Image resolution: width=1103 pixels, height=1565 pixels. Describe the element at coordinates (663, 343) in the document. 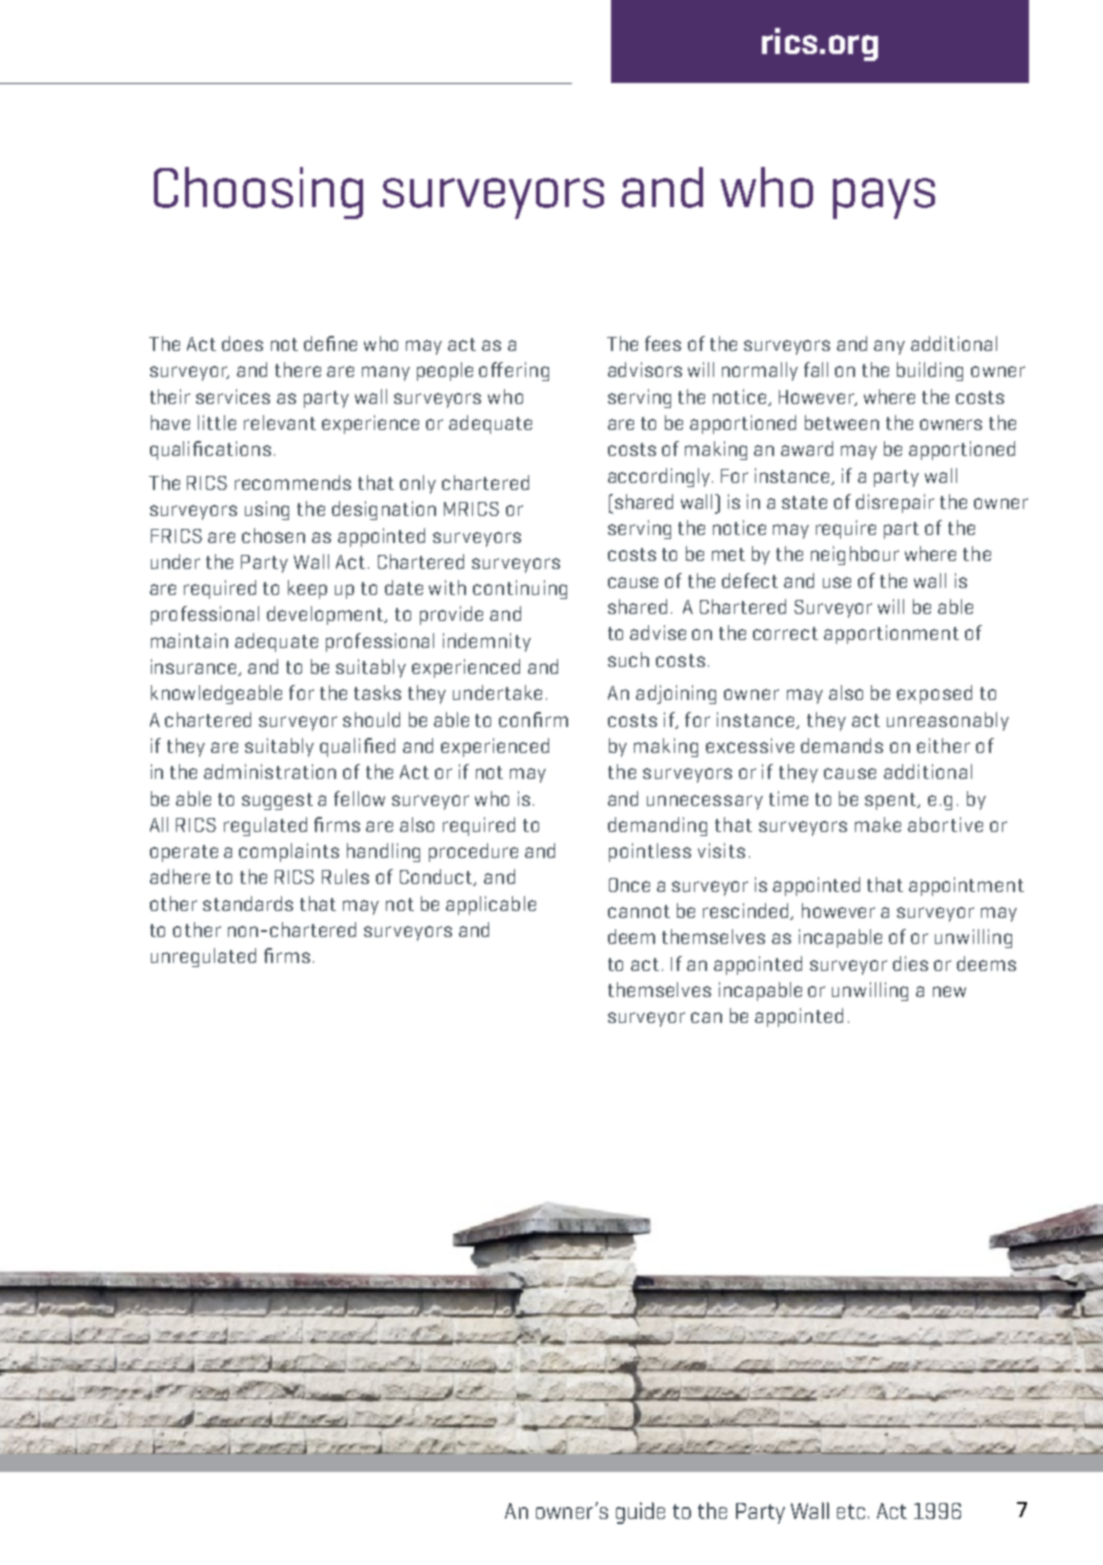

I see `fees` at that location.
